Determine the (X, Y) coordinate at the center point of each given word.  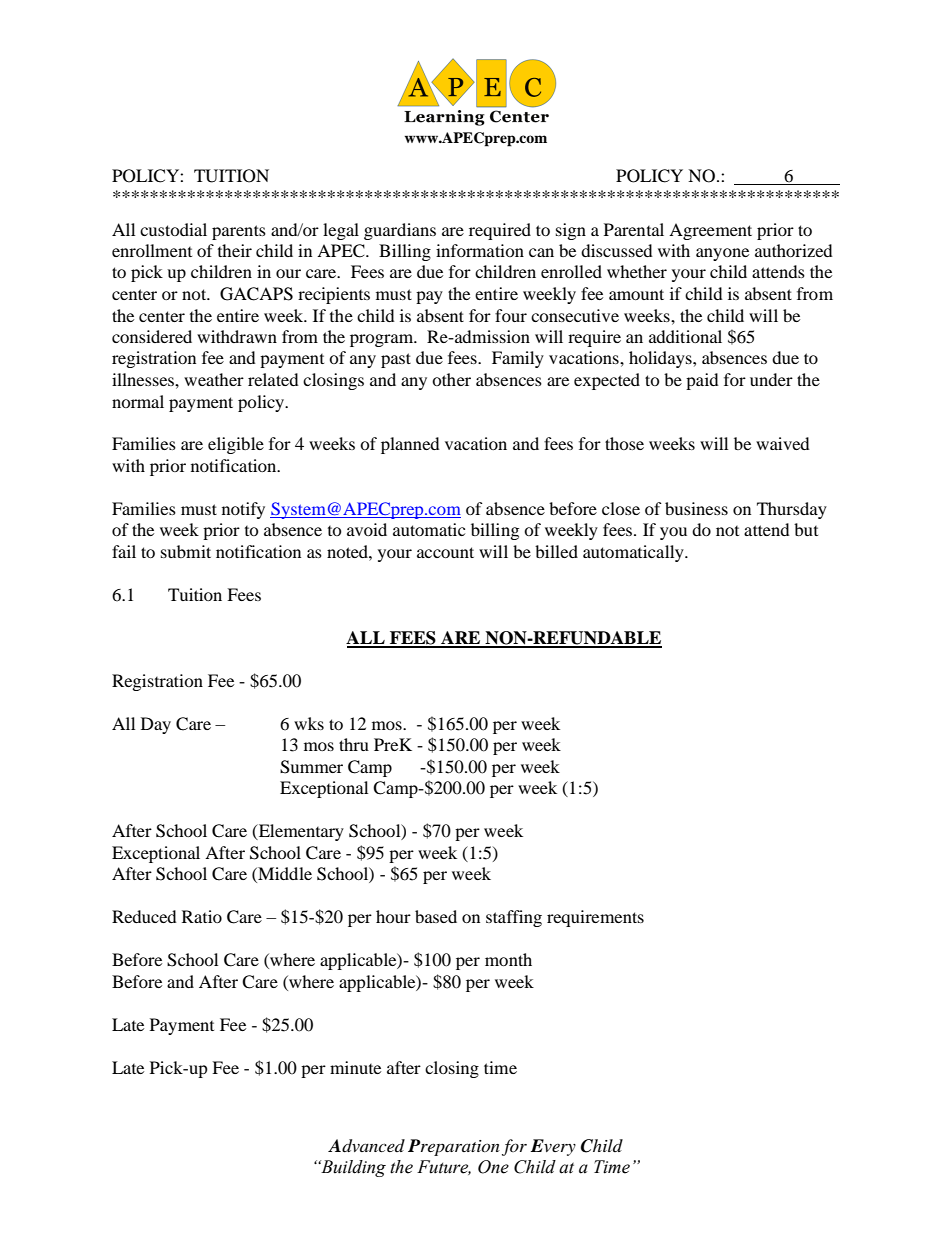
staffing (514, 918)
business (696, 508)
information (480, 250)
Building (352, 1168)
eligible (236, 445)
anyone (722, 254)
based (436, 916)
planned (410, 445)
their (235, 250)
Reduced (144, 916)
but (806, 529)
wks (309, 723)
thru (354, 744)
